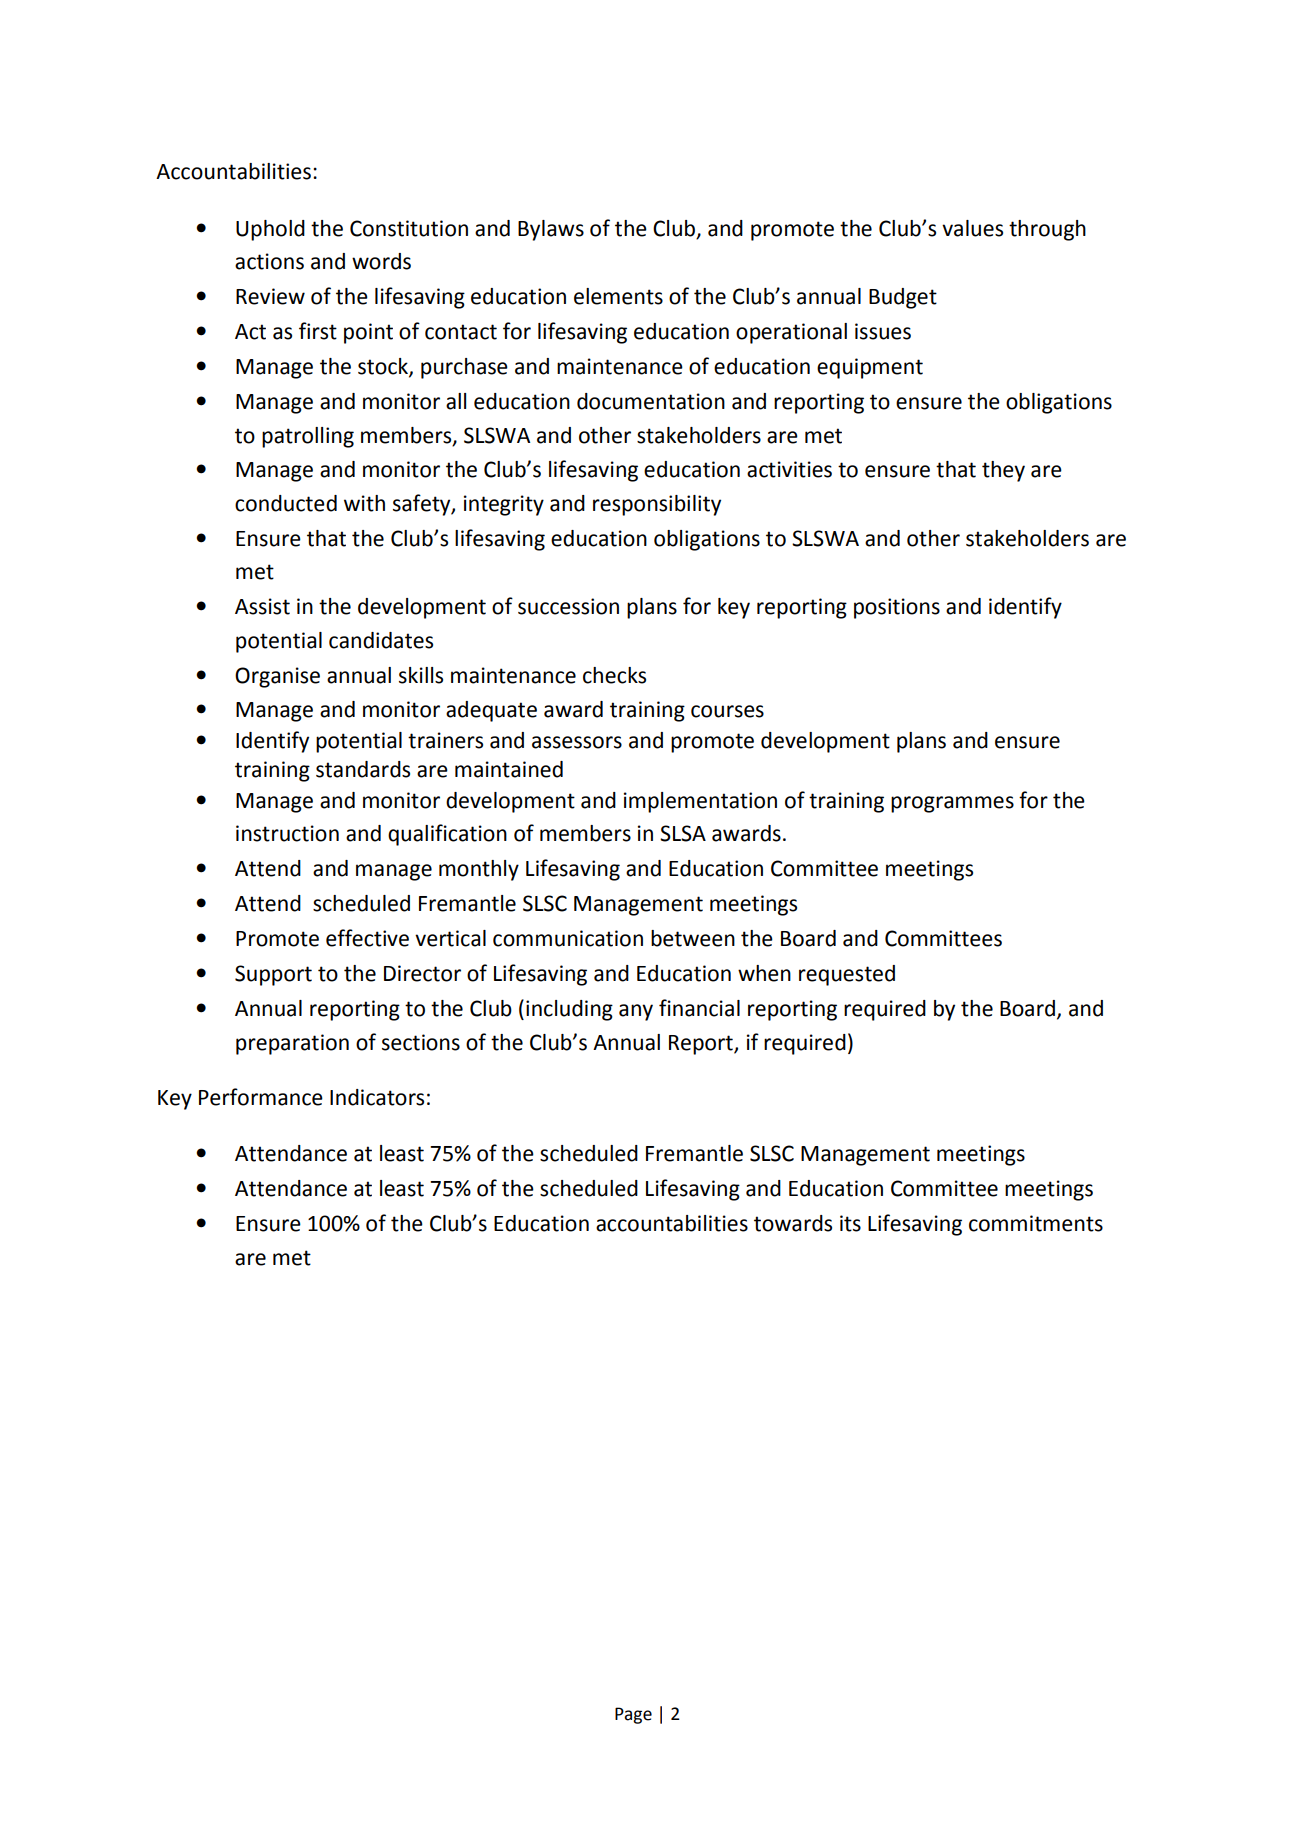 This document has width=1294, height=1832. I want to click on requested, so click(847, 975).
